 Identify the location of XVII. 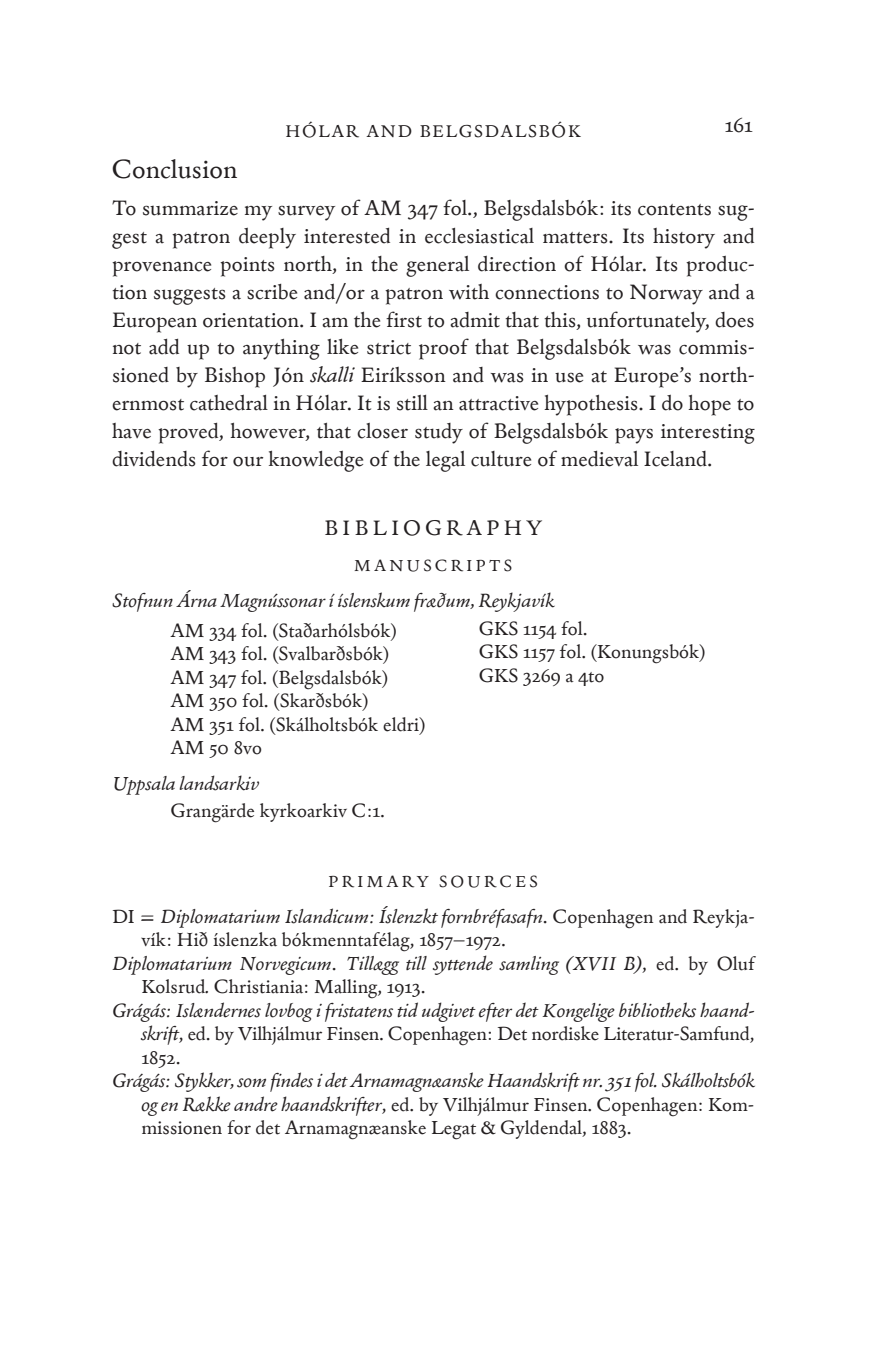
(593, 963).
